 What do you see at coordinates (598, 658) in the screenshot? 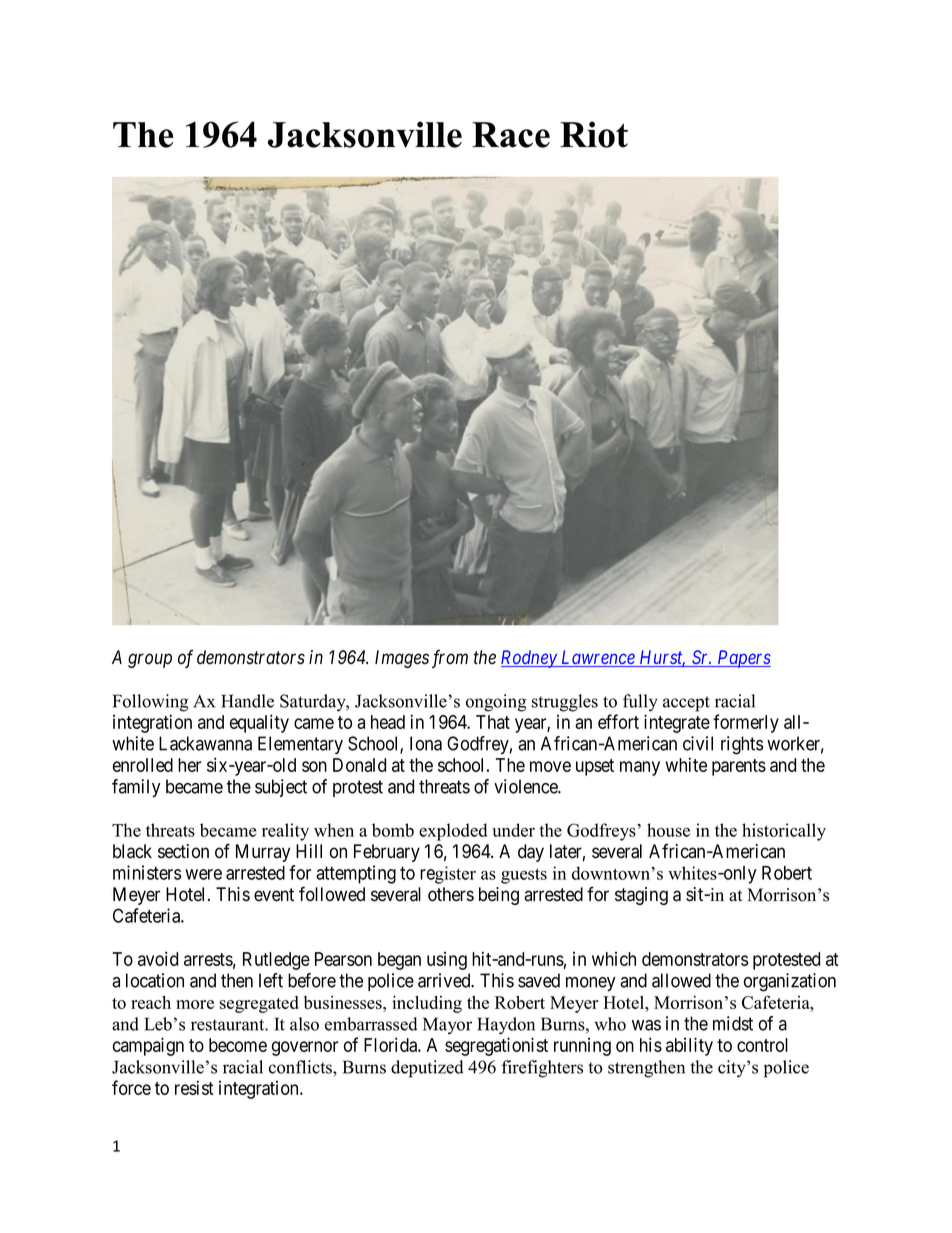
I see `Lawrence` at bounding box center [598, 658].
